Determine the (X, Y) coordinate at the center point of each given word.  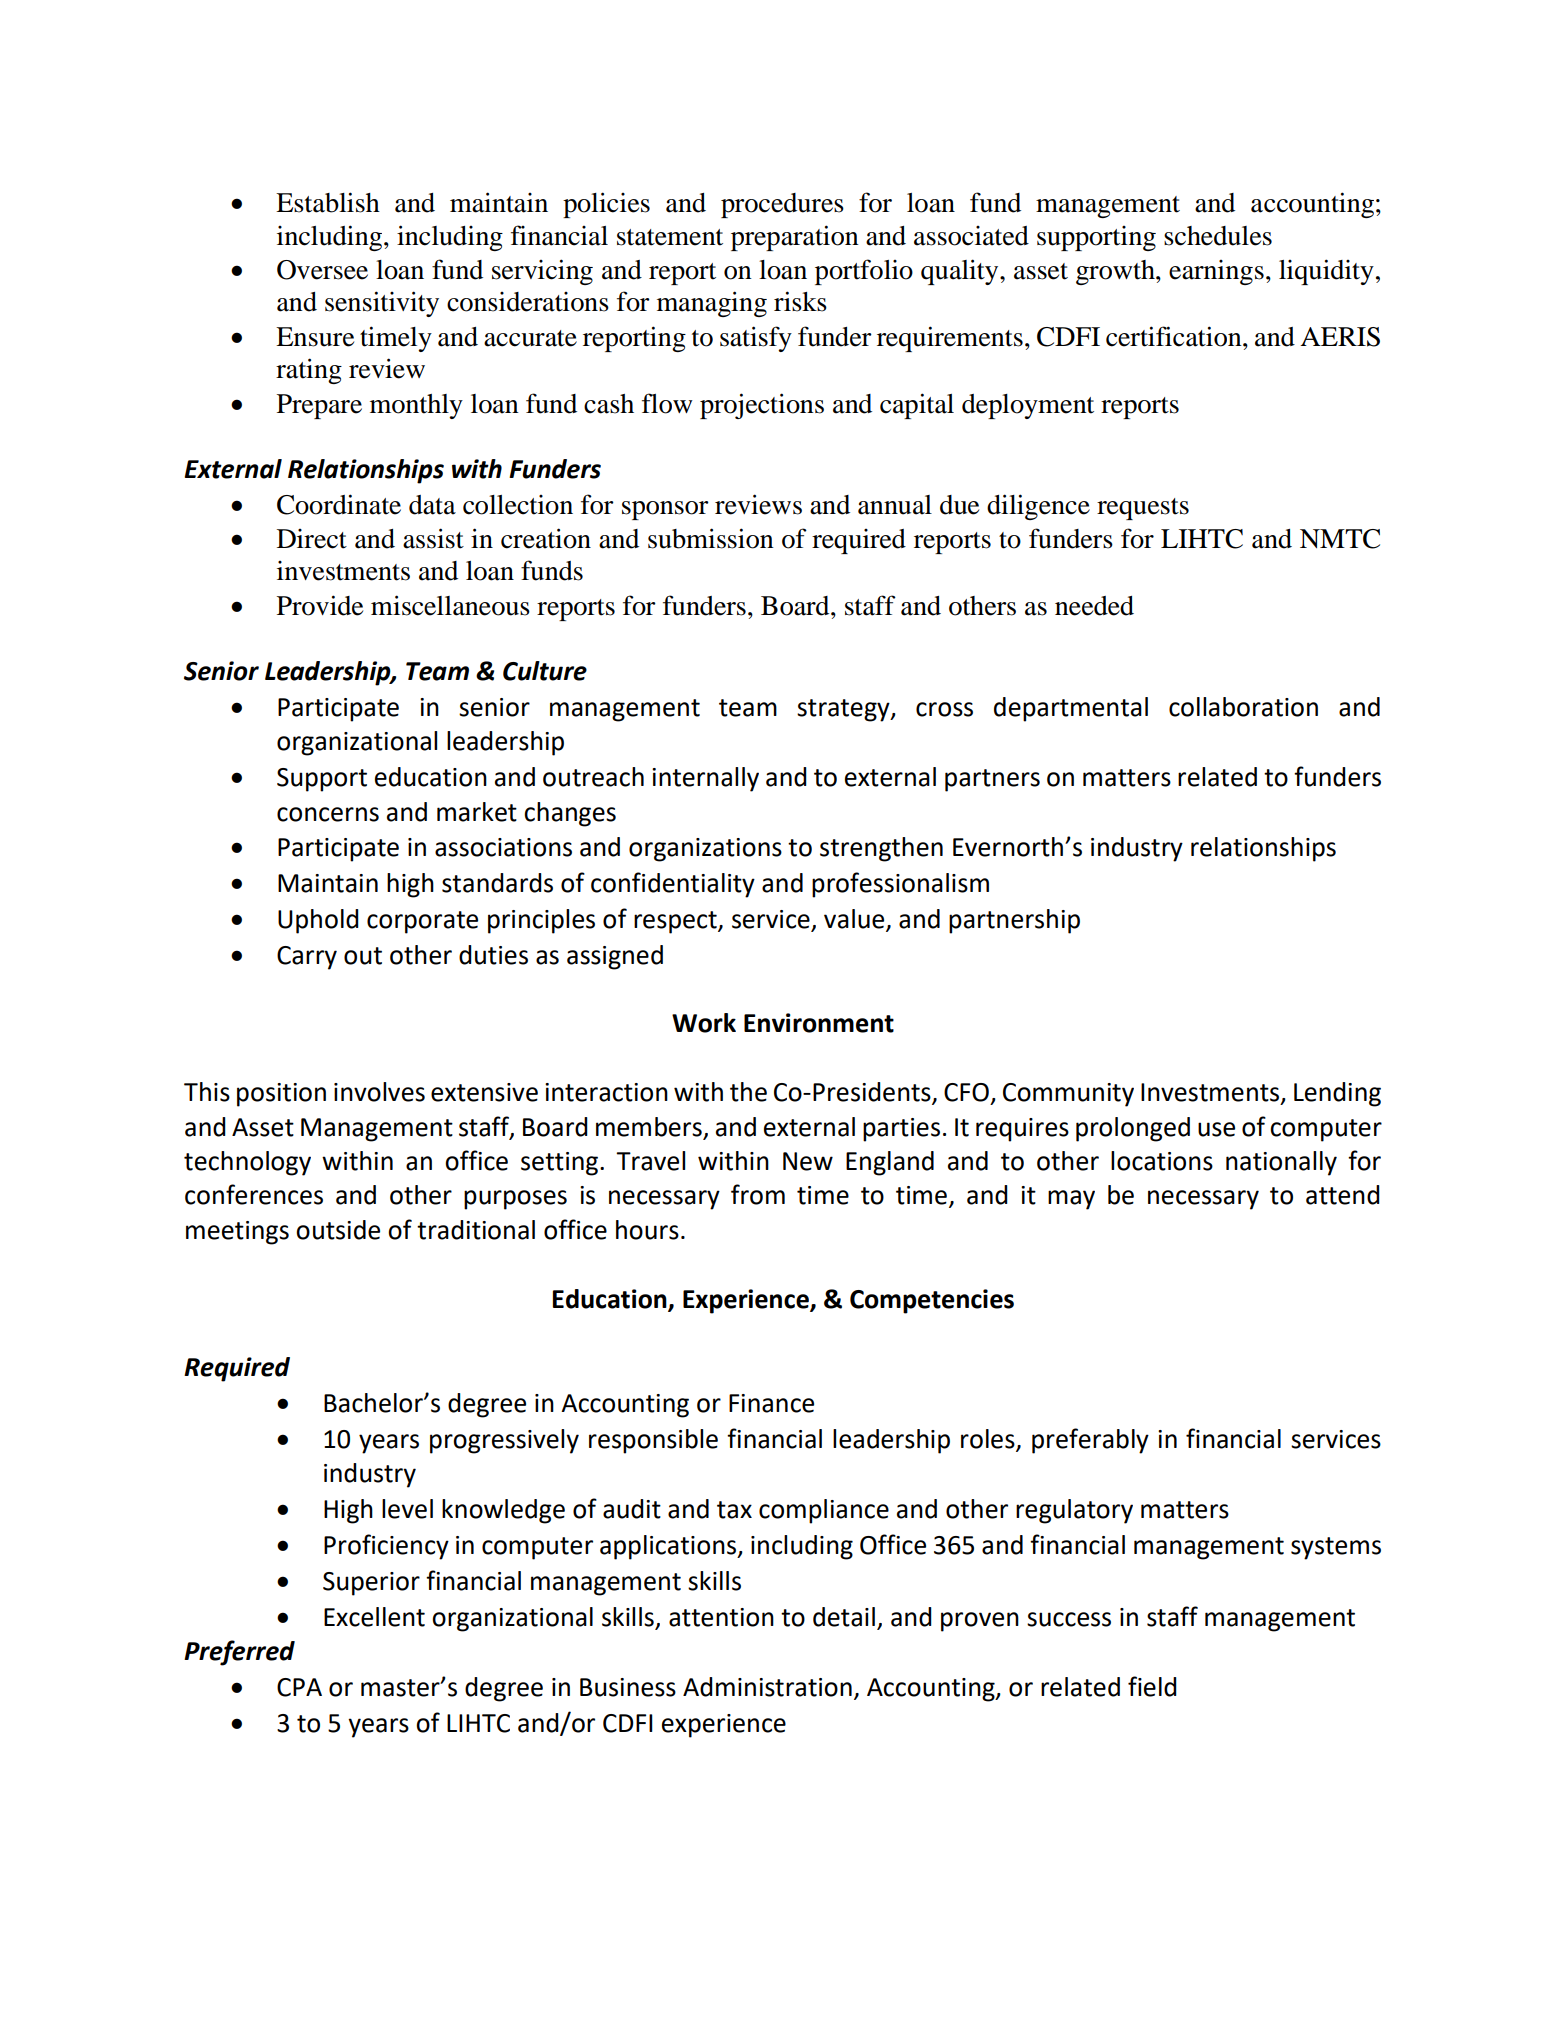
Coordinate (339, 504)
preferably (1090, 1441)
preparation (795, 238)
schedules (1218, 236)
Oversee (322, 270)
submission (711, 538)
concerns (328, 814)
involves (379, 1092)
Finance (771, 1403)
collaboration (1243, 707)
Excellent (374, 1617)
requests (1143, 509)
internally (705, 779)
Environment (819, 1023)
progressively (504, 1441)
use (1216, 1129)
